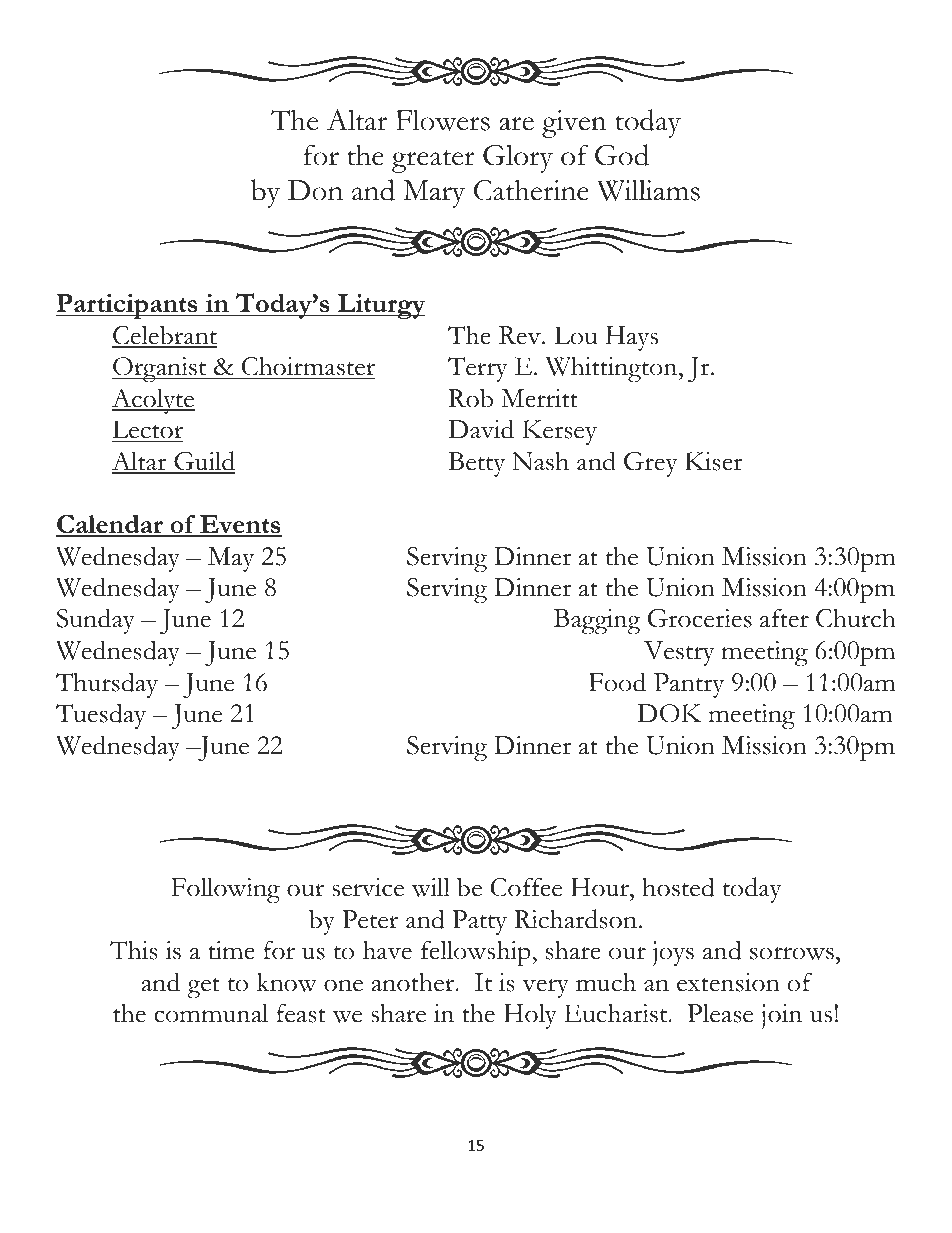 This screenshot has height=1233, width=952. What do you see at coordinates (669, 713) in the screenshot?
I see `DOK` at bounding box center [669, 713].
